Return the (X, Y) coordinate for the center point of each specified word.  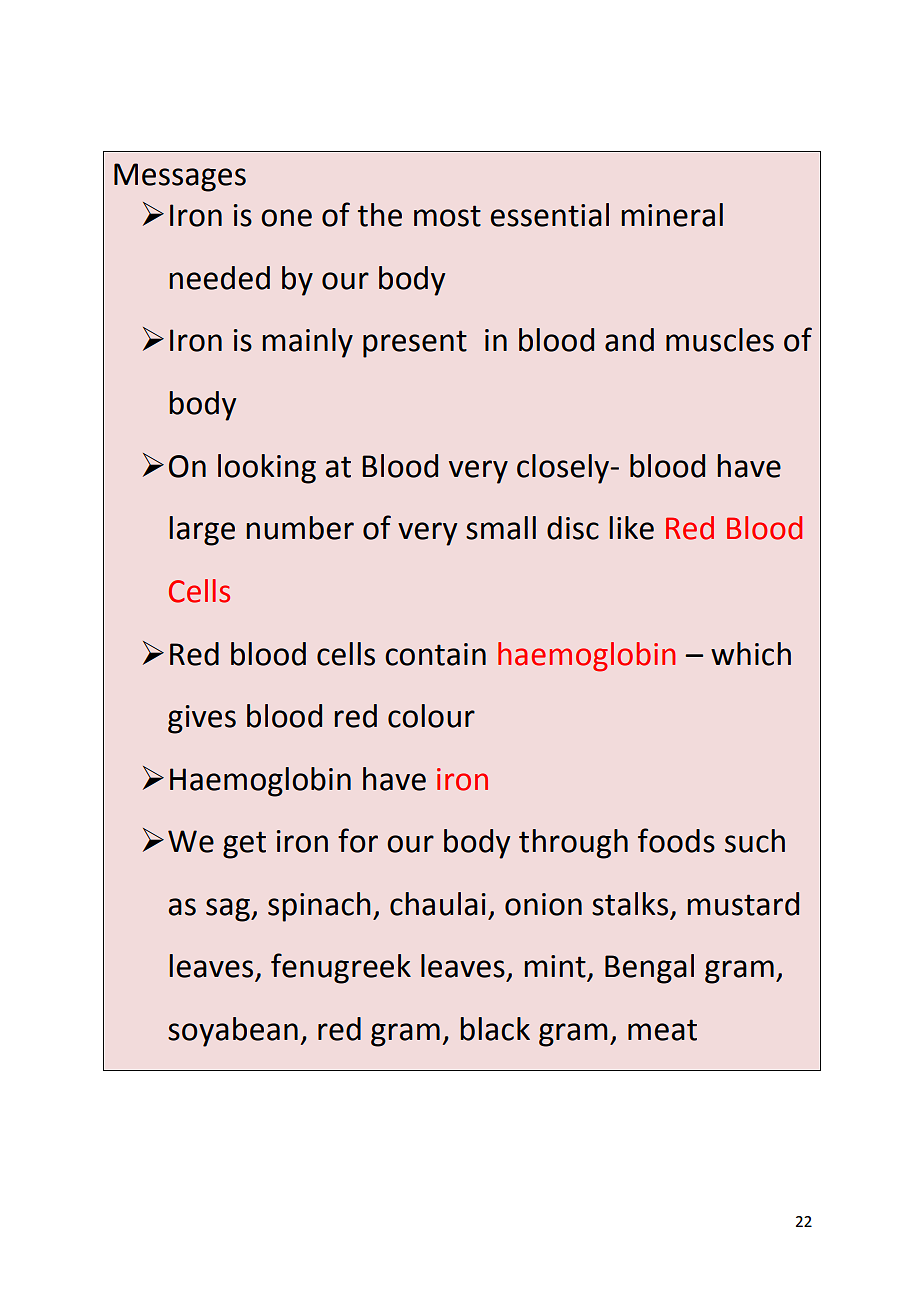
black (495, 1029)
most (447, 216)
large (202, 531)
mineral (672, 215)
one (286, 218)
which (751, 654)
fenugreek (341, 968)
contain (435, 654)
